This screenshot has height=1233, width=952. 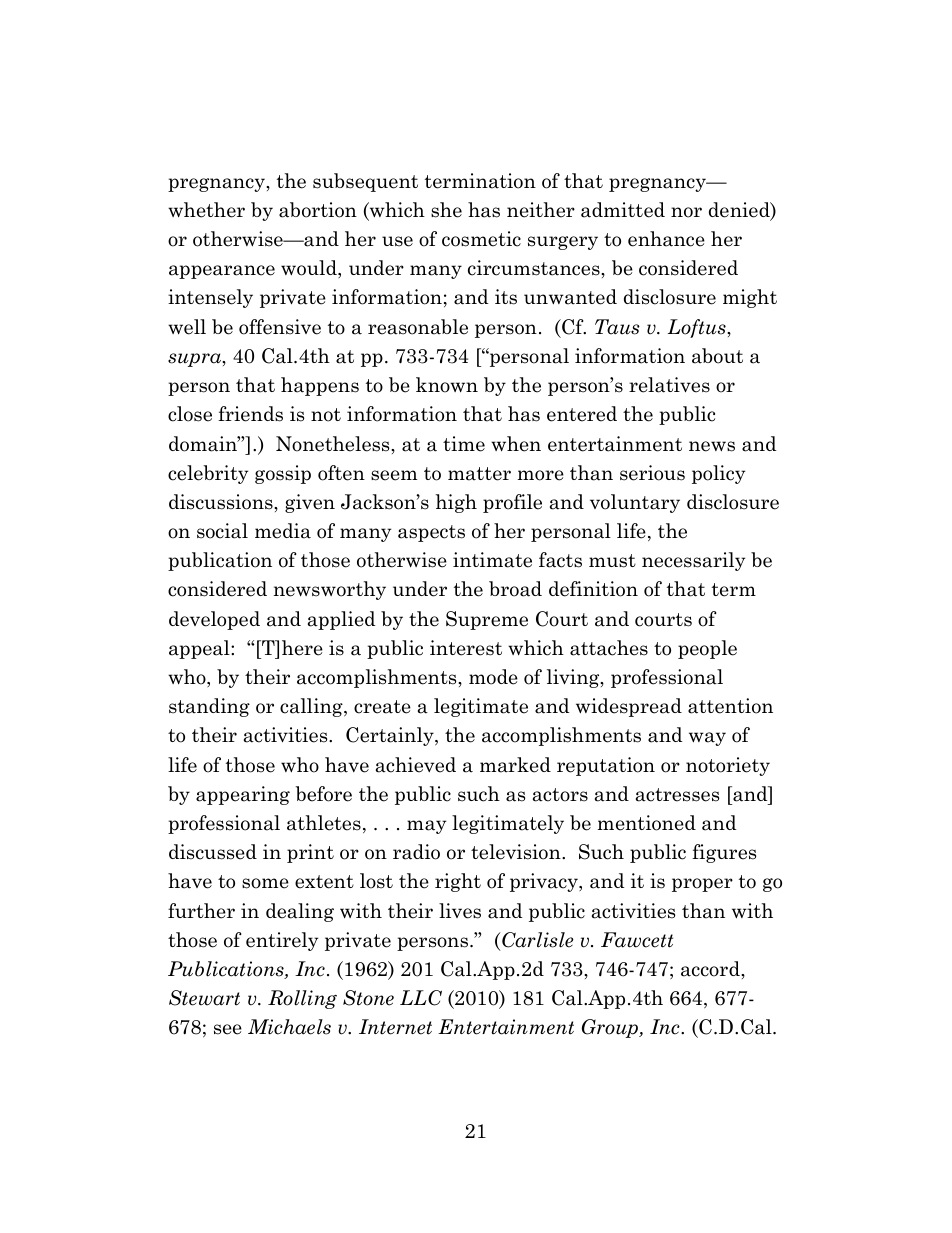 I want to click on whether, so click(x=206, y=210).
